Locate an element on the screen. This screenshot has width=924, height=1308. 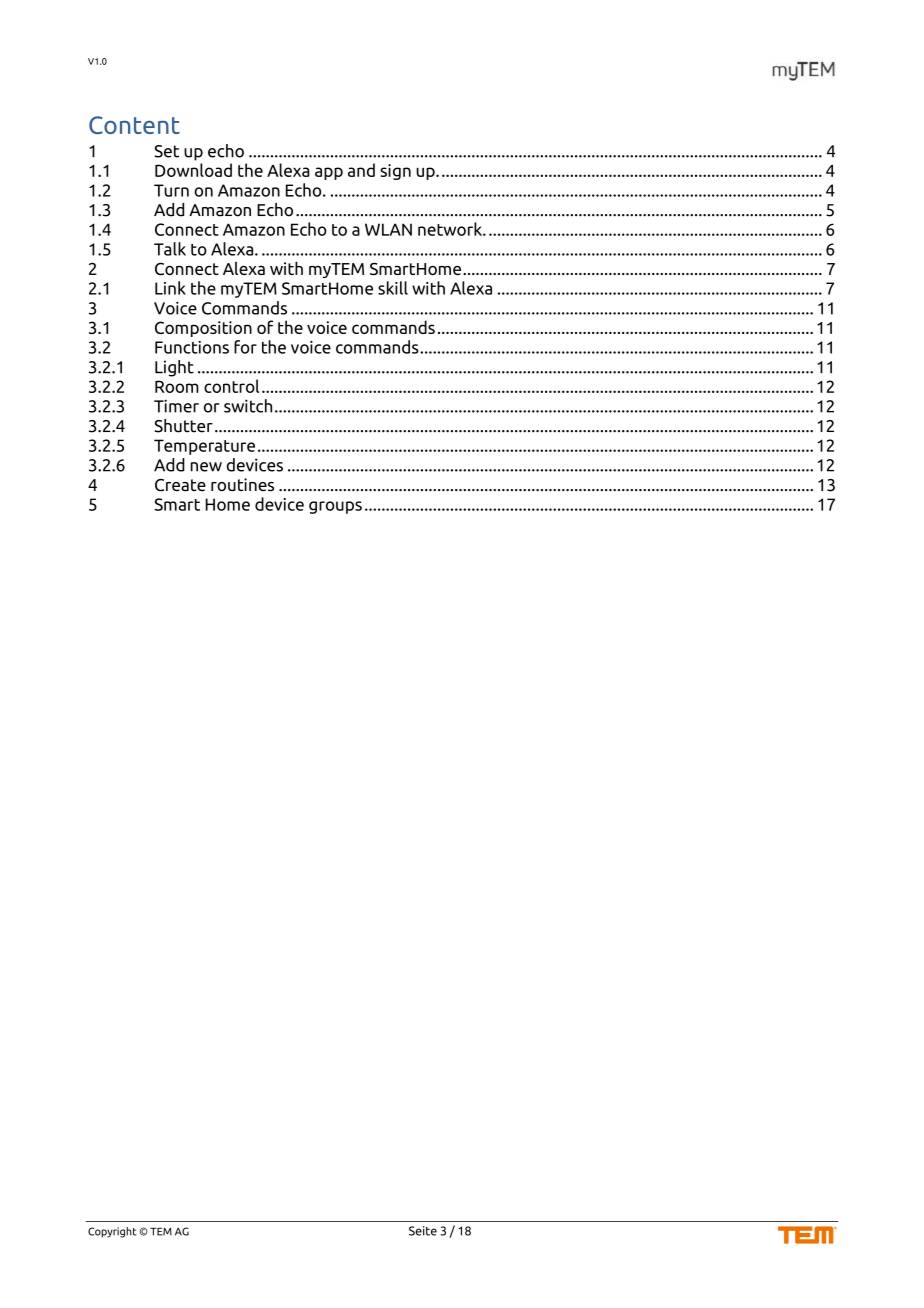
Create is located at coordinates (180, 485).
